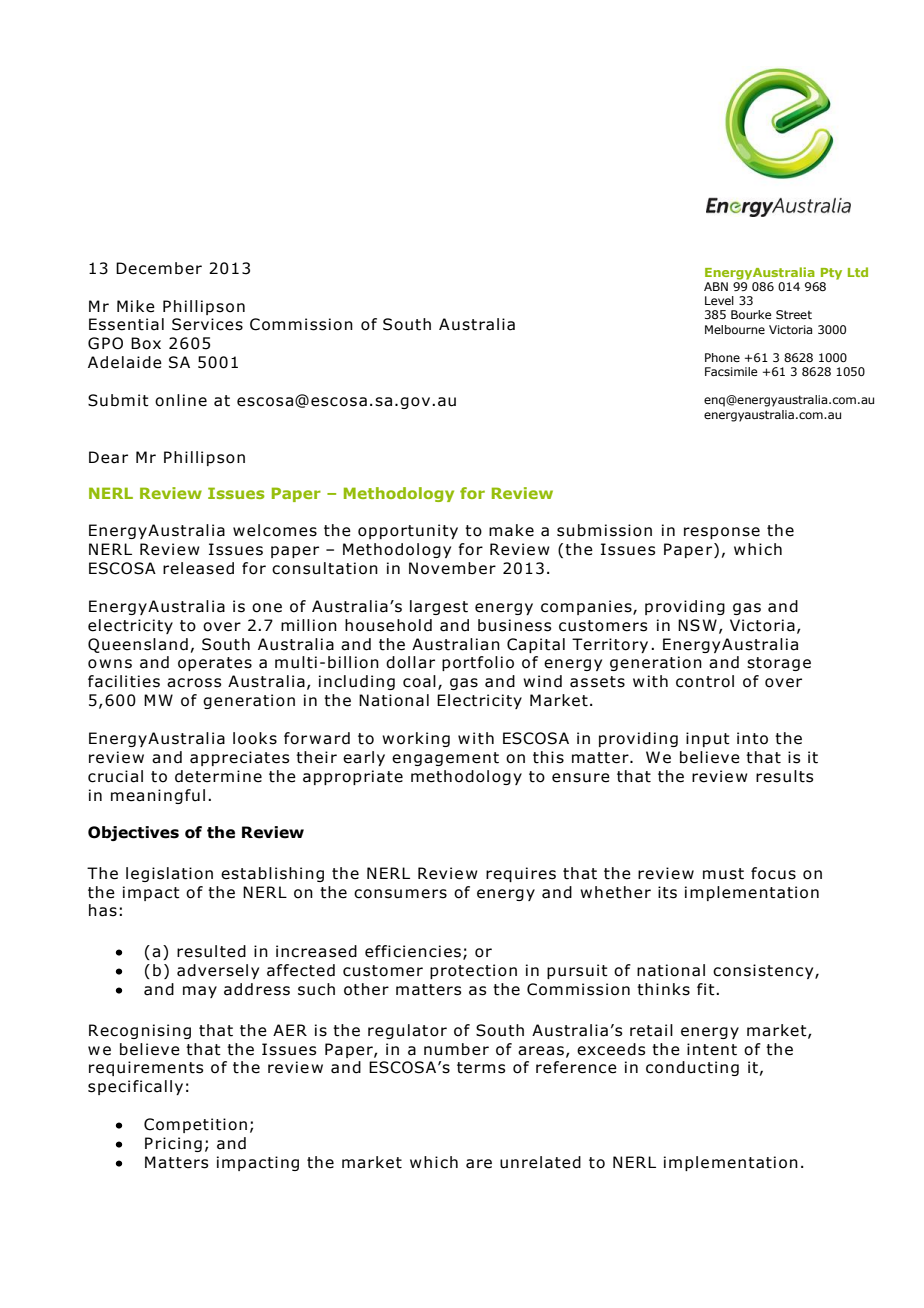 The image size is (924, 1308). What do you see at coordinates (764, 971) in the screenshot?
I see `consistency` at bounding box center [764, 971].
